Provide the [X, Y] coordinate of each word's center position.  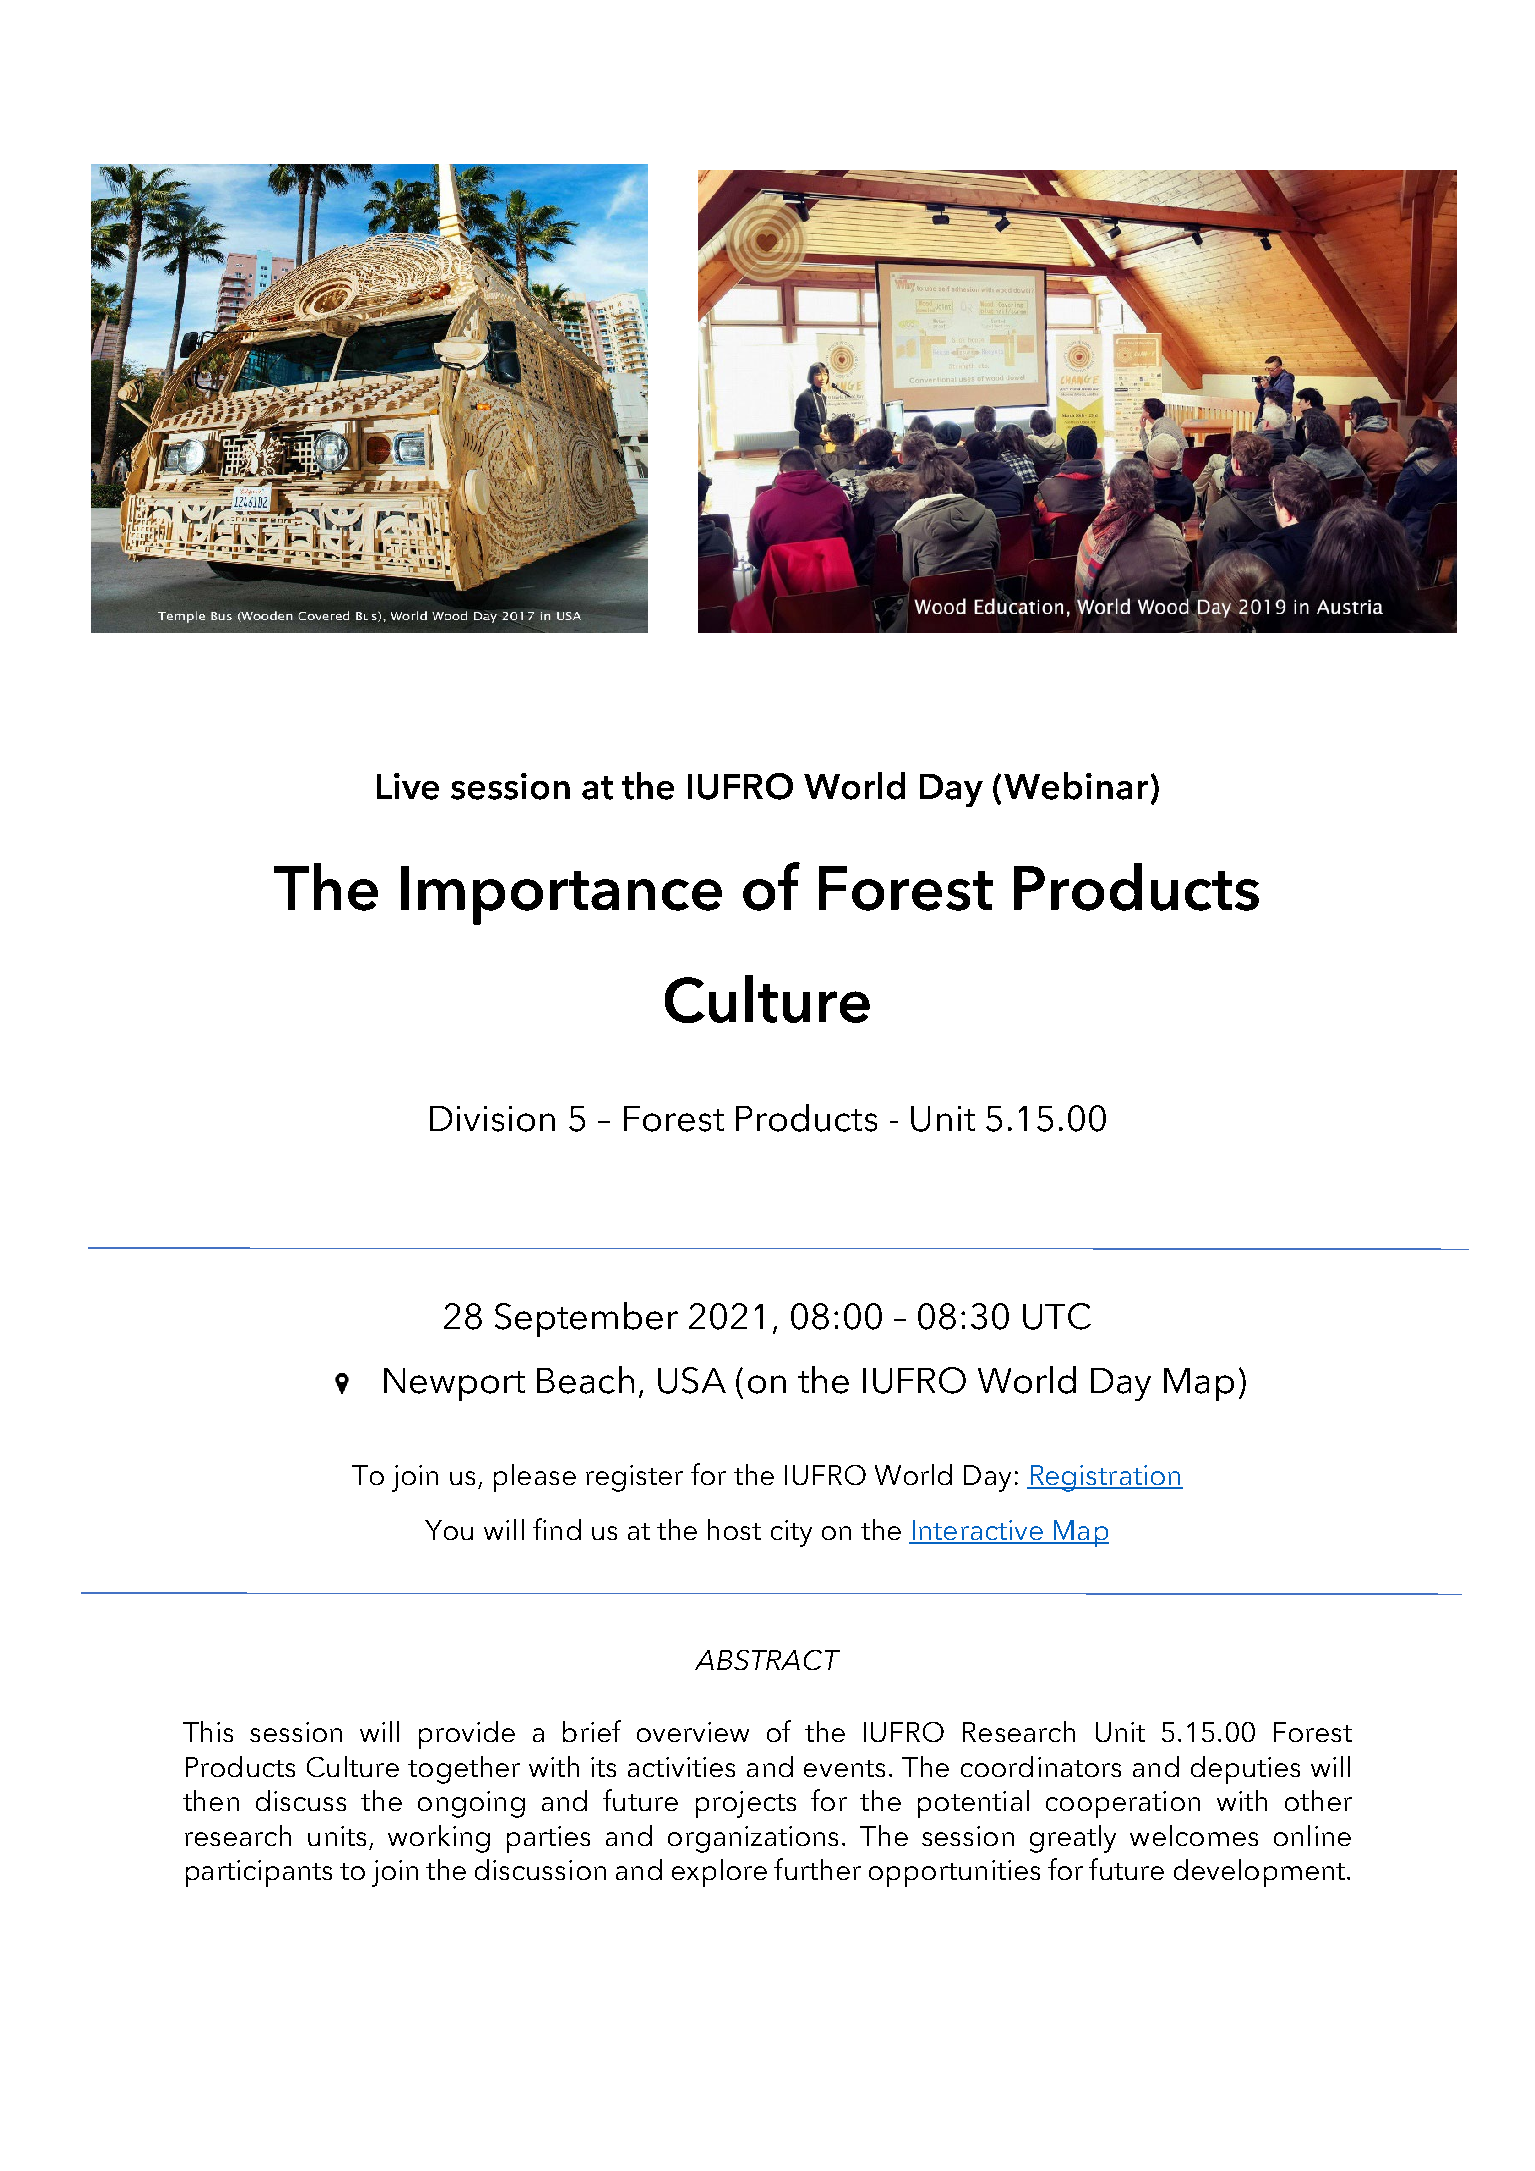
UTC [1057, 1316]
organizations [753, 1839]
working [439, 1839]
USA [692, 1380]
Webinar [1076, 786]
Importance [561, 895]
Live [408, 786]
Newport [454, 1384]
